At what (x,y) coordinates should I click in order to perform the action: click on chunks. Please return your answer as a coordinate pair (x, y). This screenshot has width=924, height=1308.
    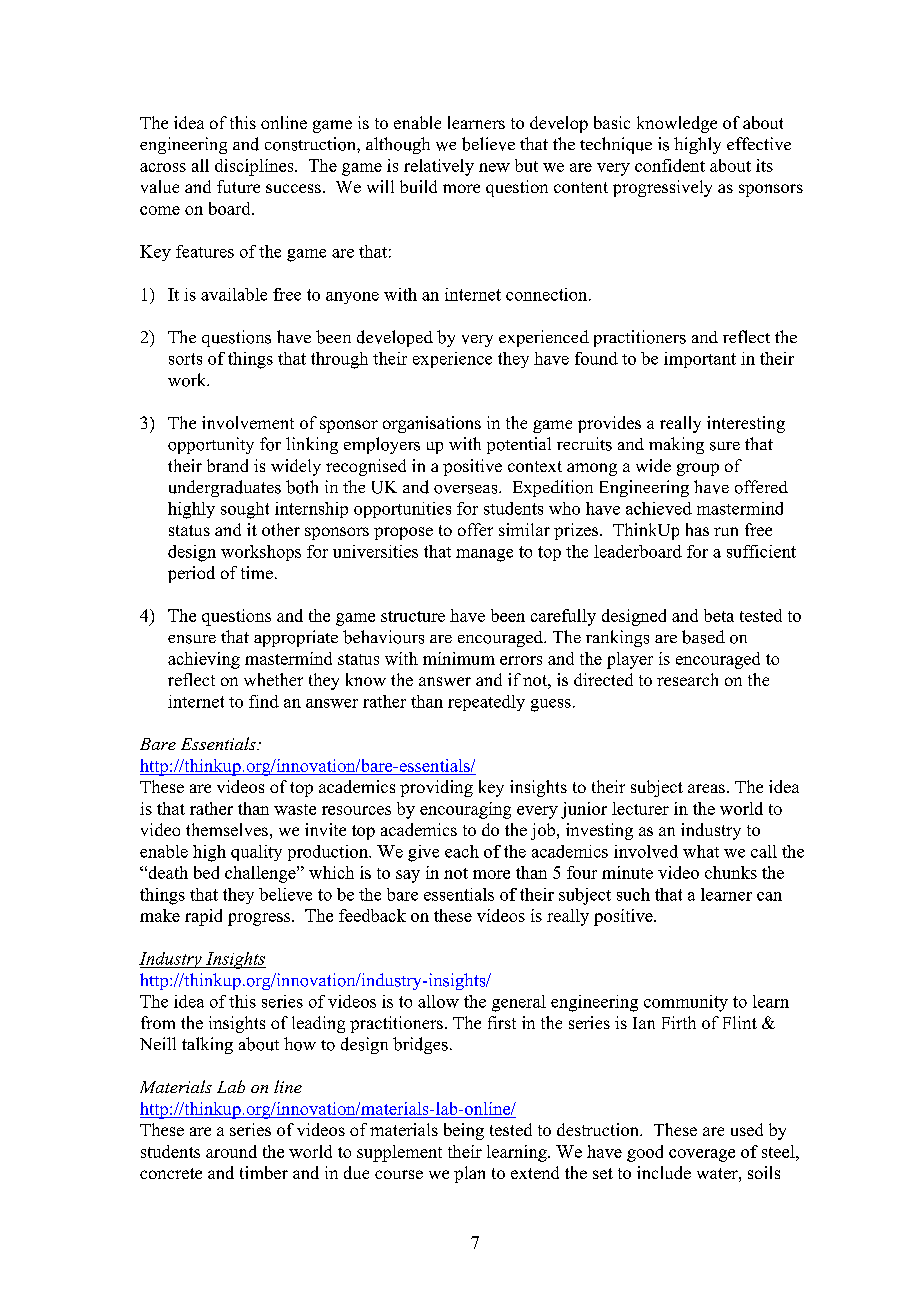
    Looking at the image, I should click on (731, 872).
